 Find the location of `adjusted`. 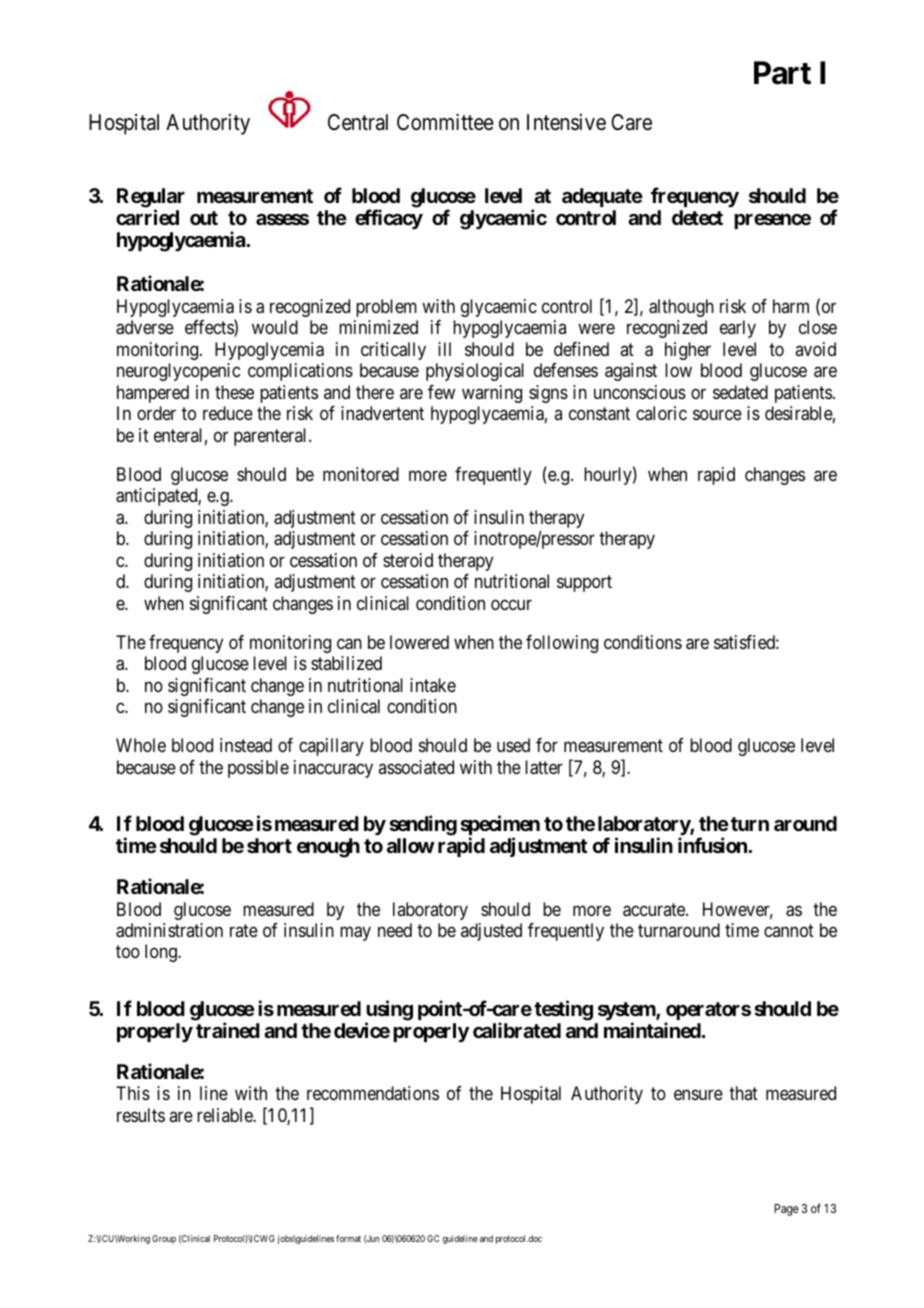

adjusted is located at coordinates (491, 932).
